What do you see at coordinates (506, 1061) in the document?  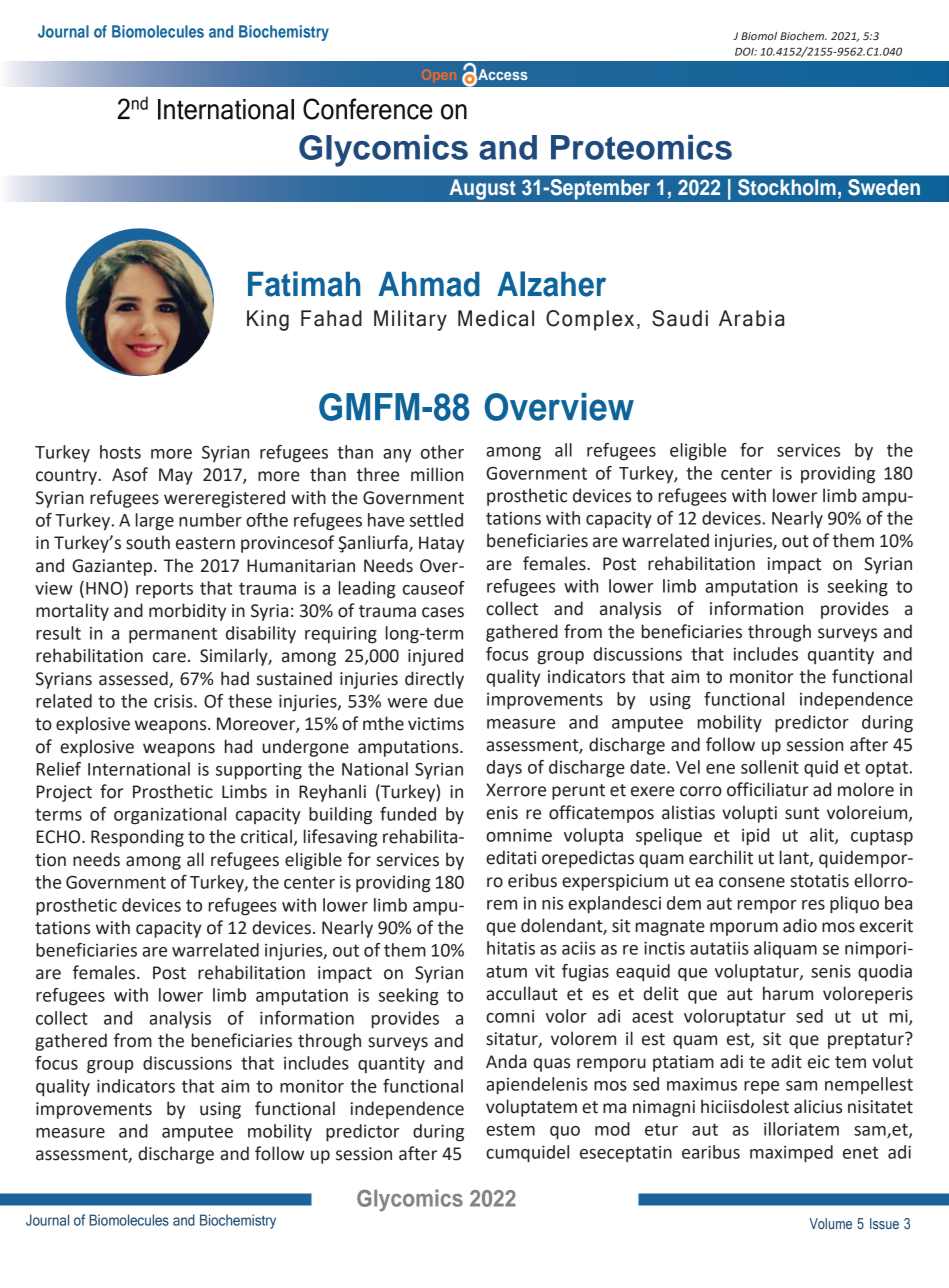 I see `Anda` at bounding box center [506, 1061].
